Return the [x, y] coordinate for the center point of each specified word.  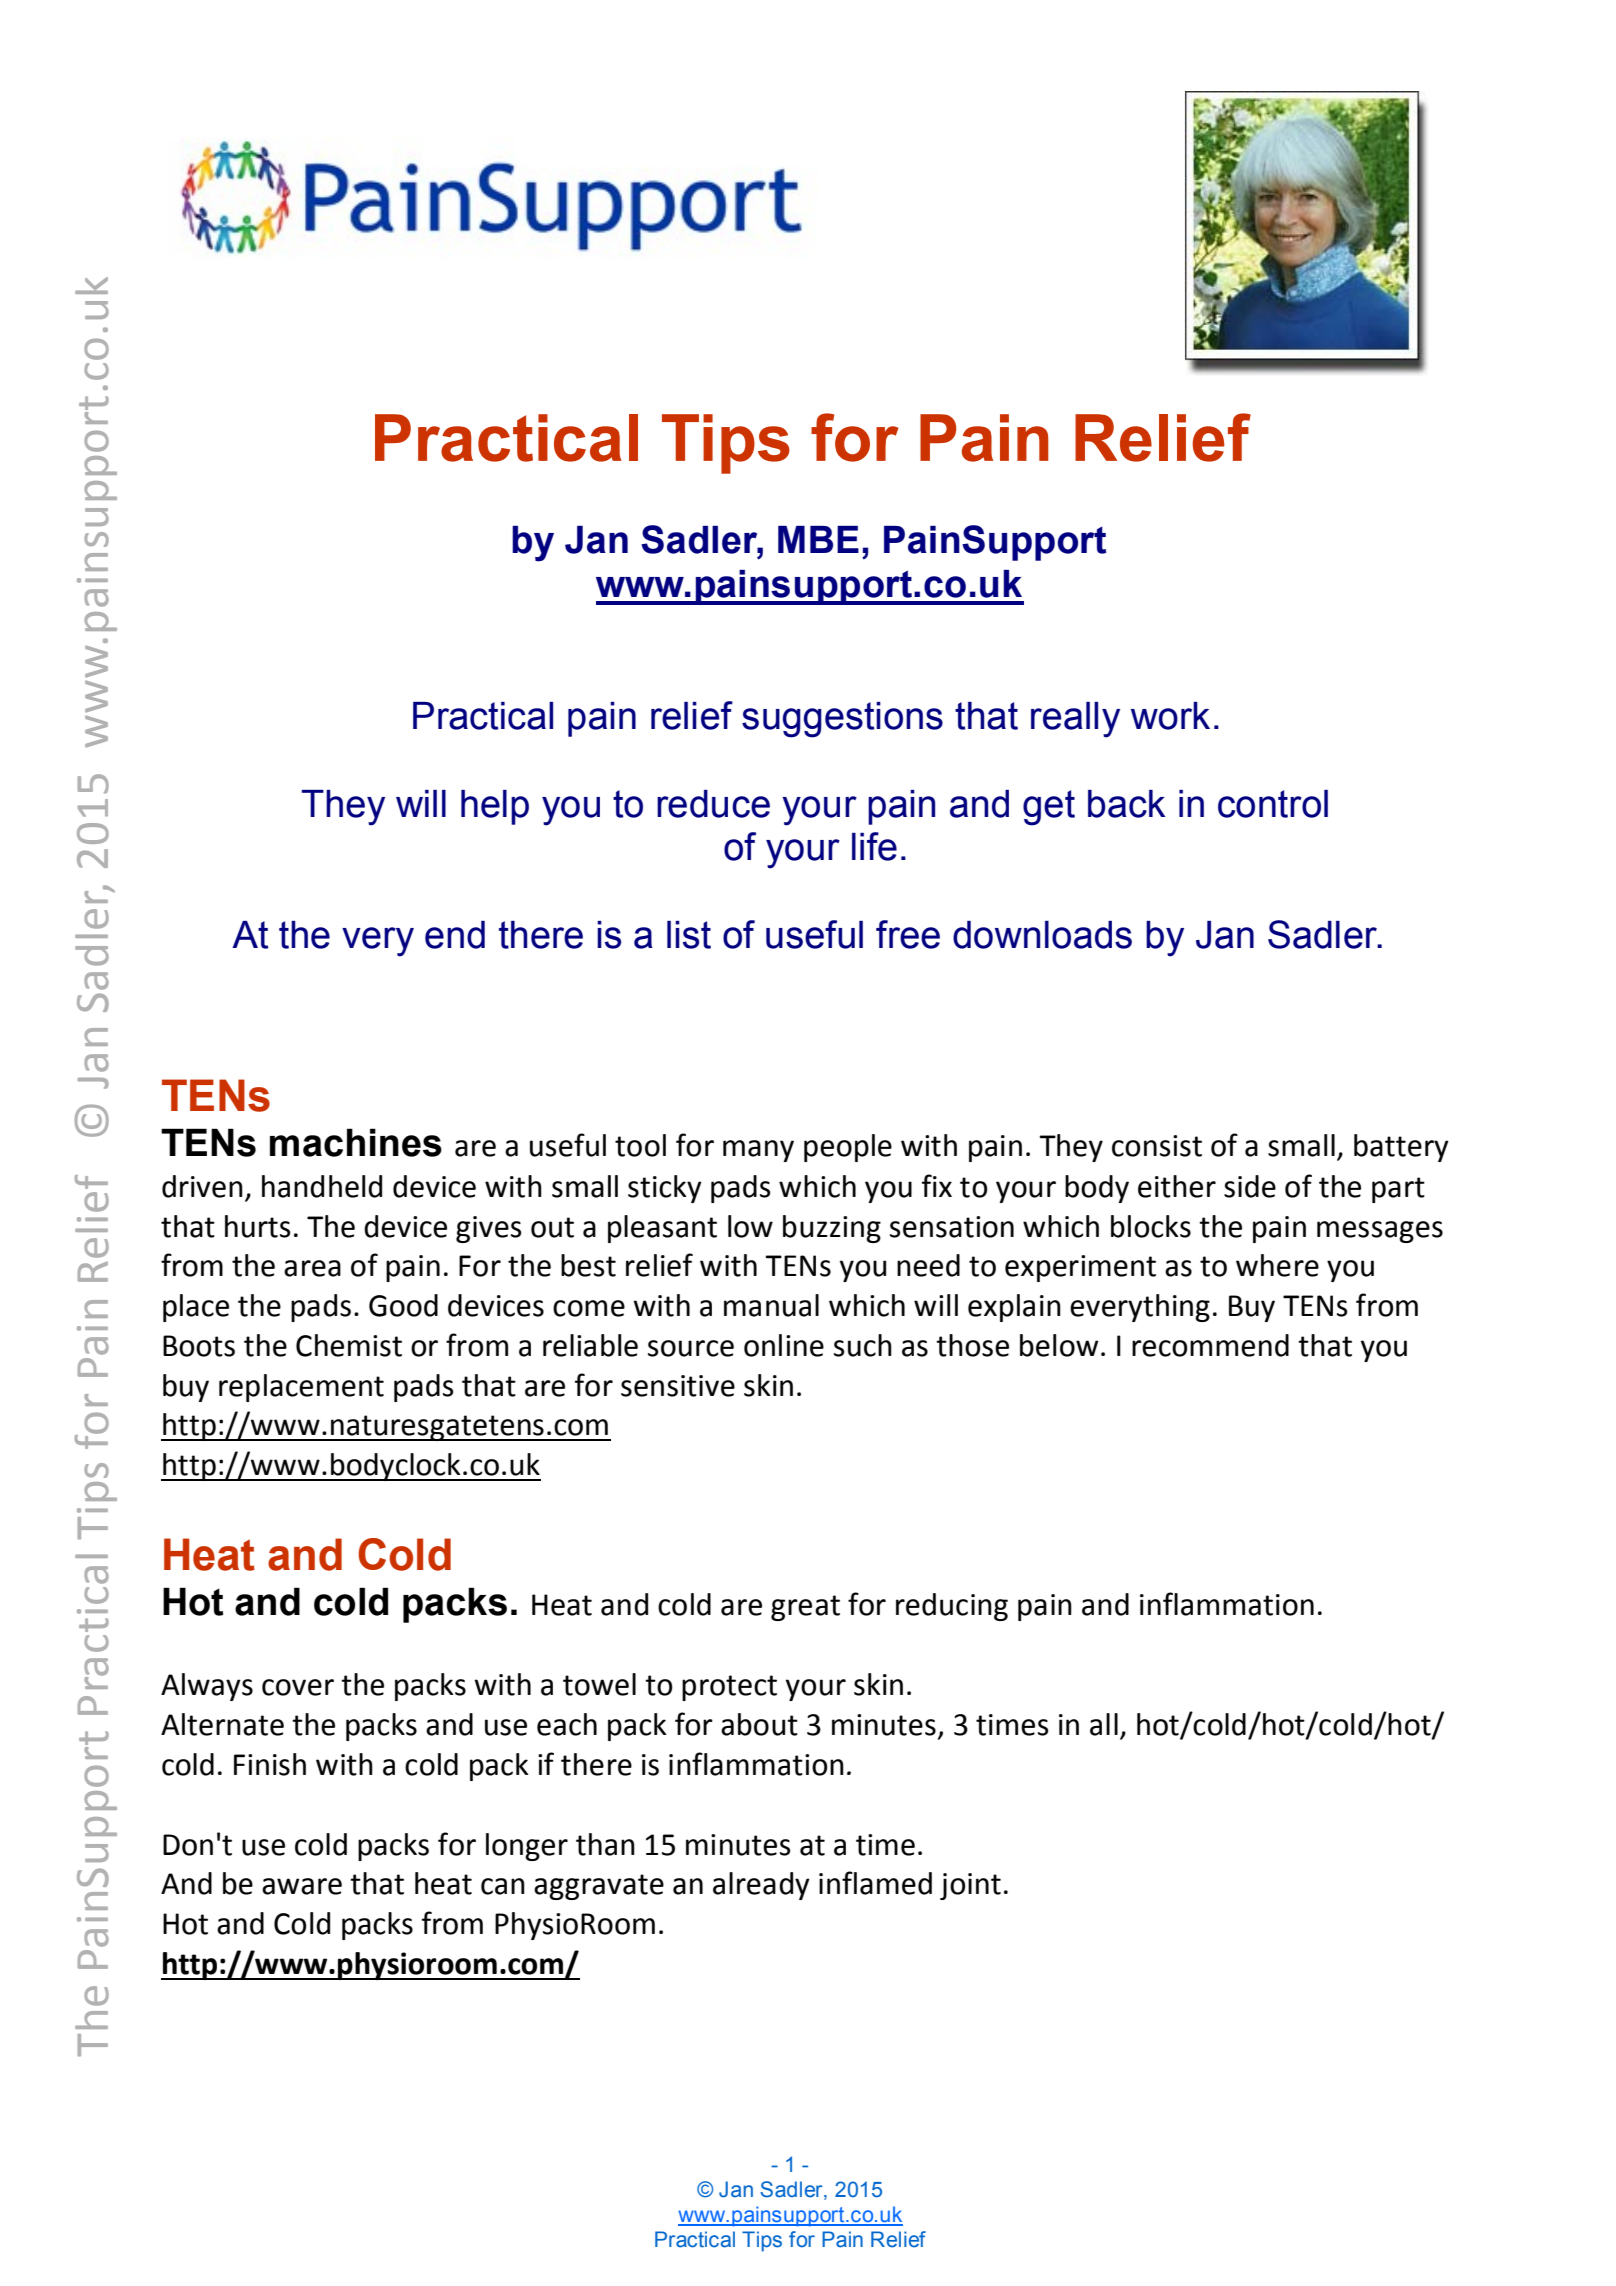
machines [356, 1142]
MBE [818, 539]
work [1170, 716]
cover [298, 1687]
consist [1157, 1146]
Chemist [349, 1345]
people [848, 1148]
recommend [1210, 1345]
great [805, 1608]
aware [302, 1886]
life [874, 846]
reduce [713, 804]
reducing [952, 1607]
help [495, 807]
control [1273, 804]
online [784, 1345]
